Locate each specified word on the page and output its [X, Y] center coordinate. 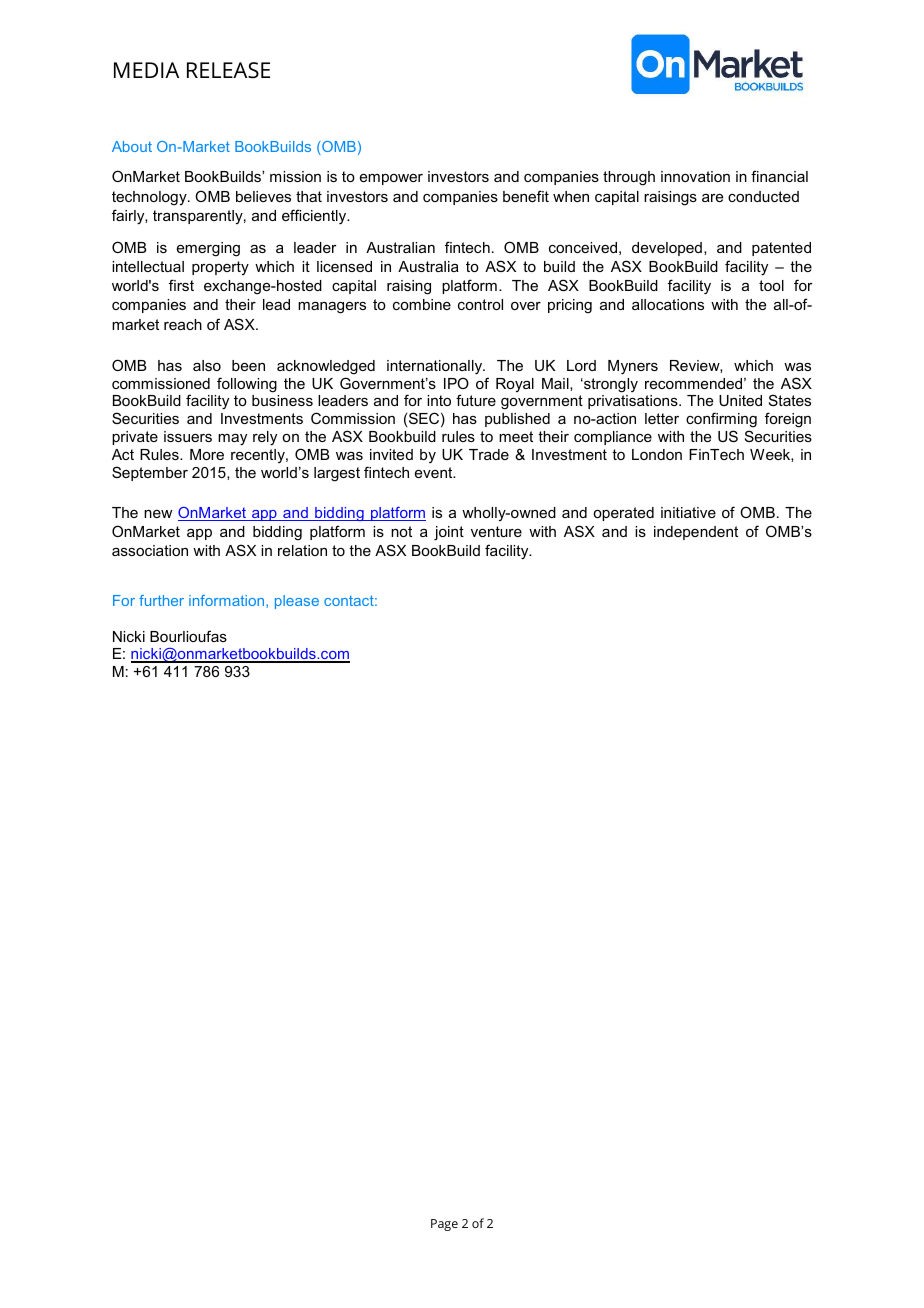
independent [696, 533]
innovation [695, 176]
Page [444, 1225]
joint [449, 533]
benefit [526, 196]
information [228, 601]
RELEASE [228, 70]
